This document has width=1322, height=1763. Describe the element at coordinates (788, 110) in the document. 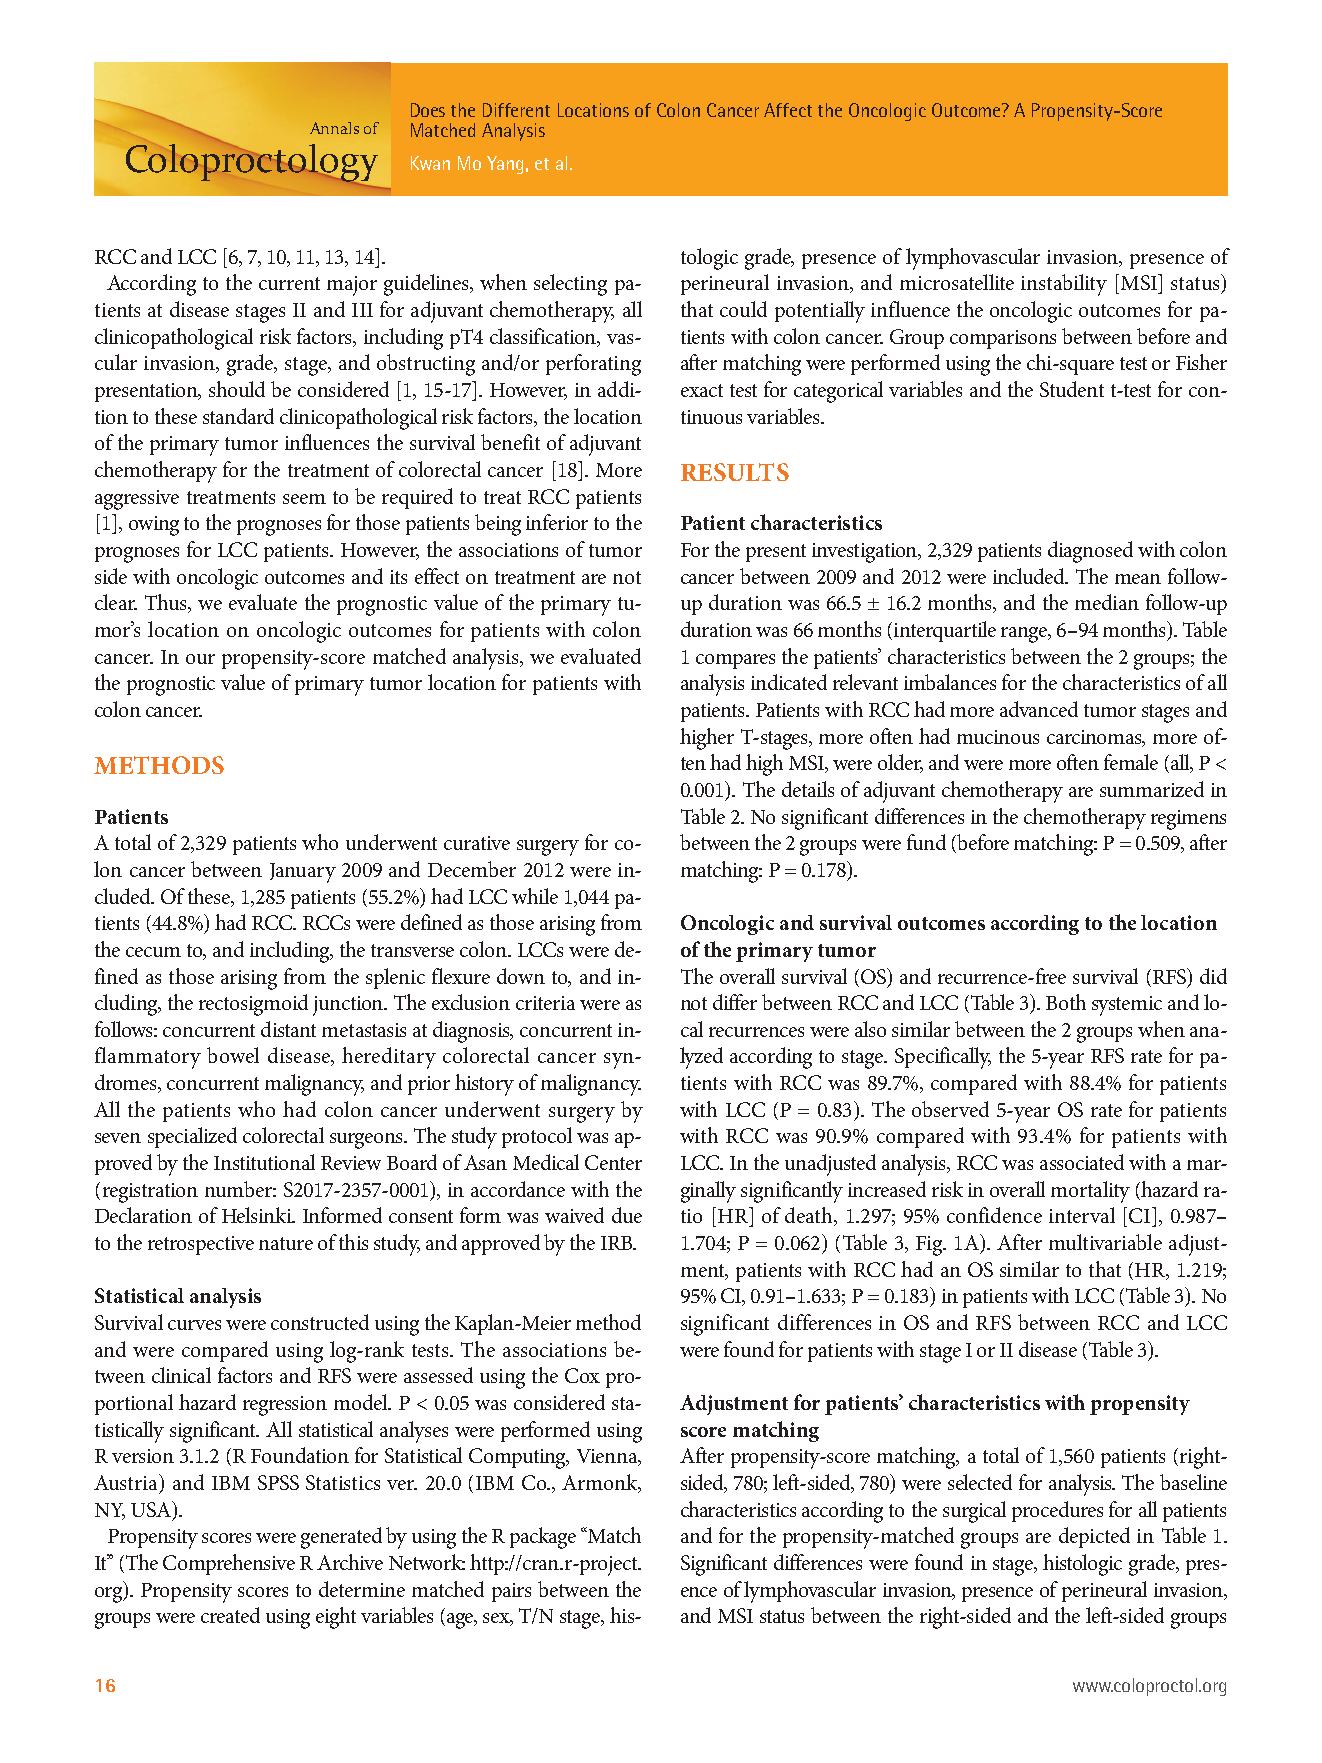

I see `Affect` at that location.
